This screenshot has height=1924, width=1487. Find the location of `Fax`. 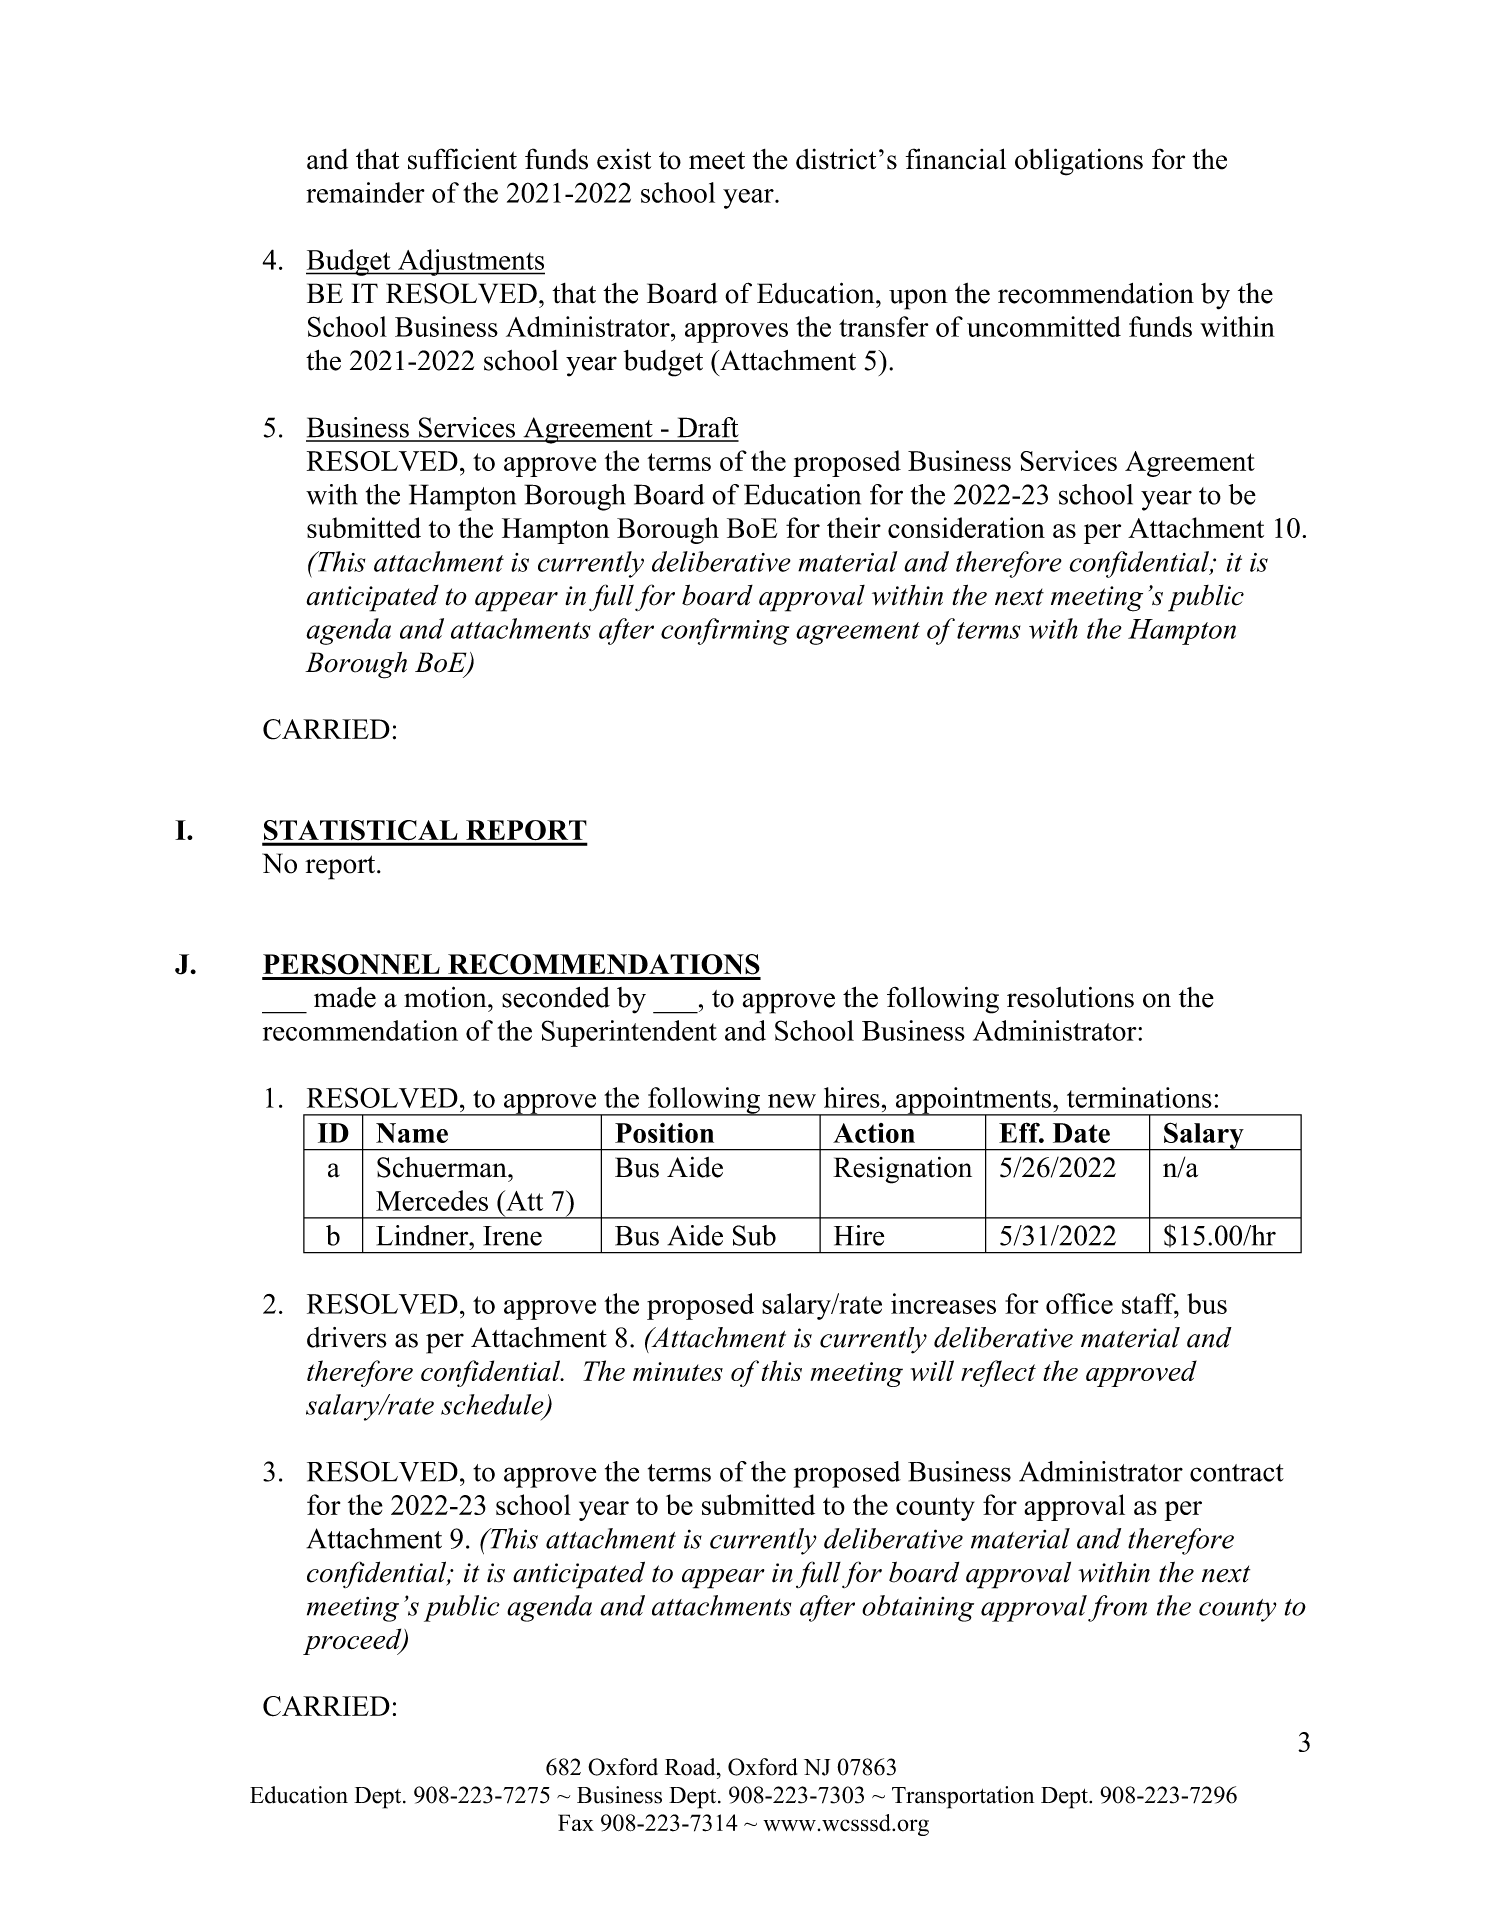

Fax is located at coordinates (576, 1822).
